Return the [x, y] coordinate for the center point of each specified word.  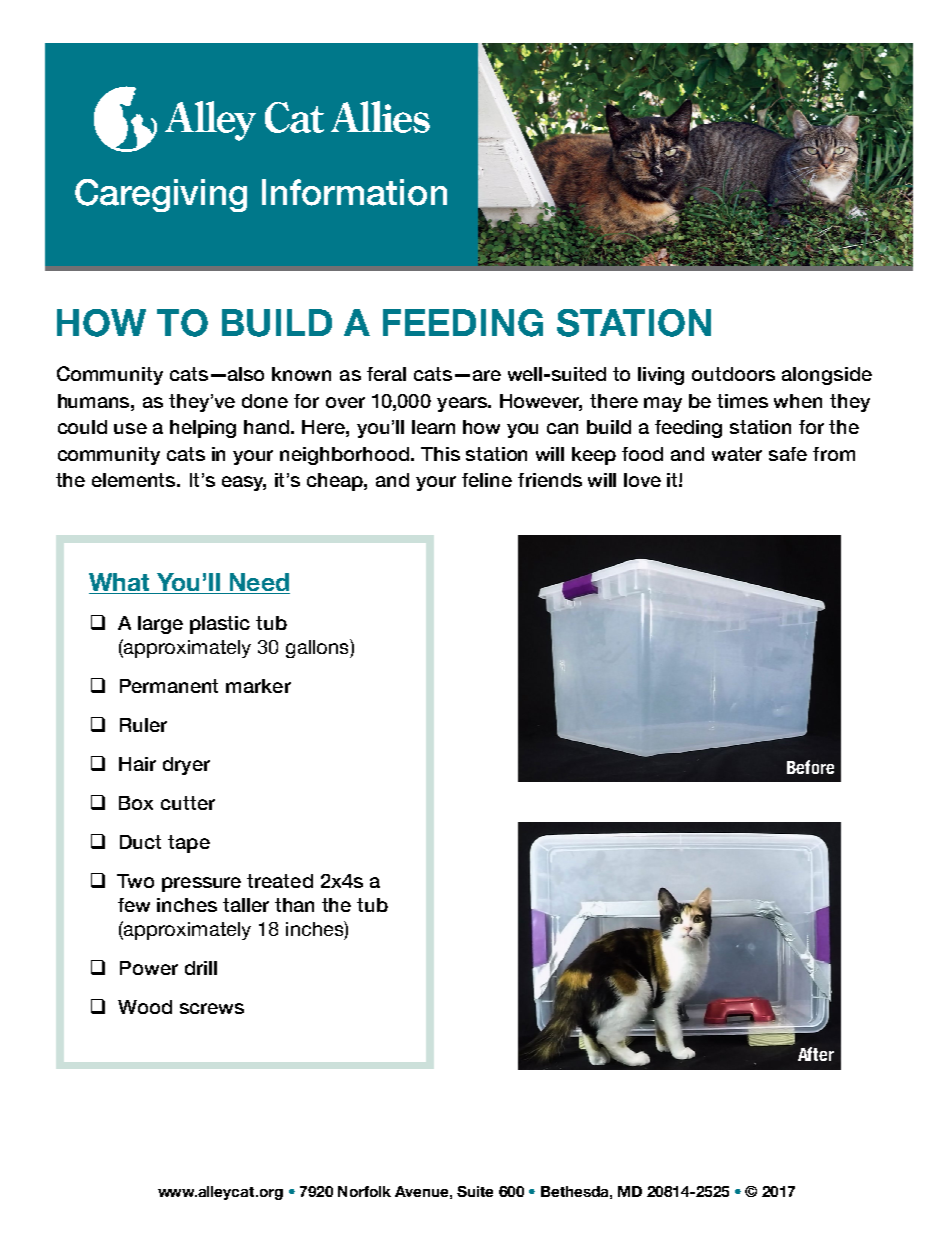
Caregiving [161, 195]
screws [212, 1008]
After [816, 1054]
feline [487, 480]
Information [354, 192]
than [294, 905]
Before [810, 767]
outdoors [733, 374]
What [120, 583]
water [737, 454]
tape [189, 844]
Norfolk [364, 1191]
